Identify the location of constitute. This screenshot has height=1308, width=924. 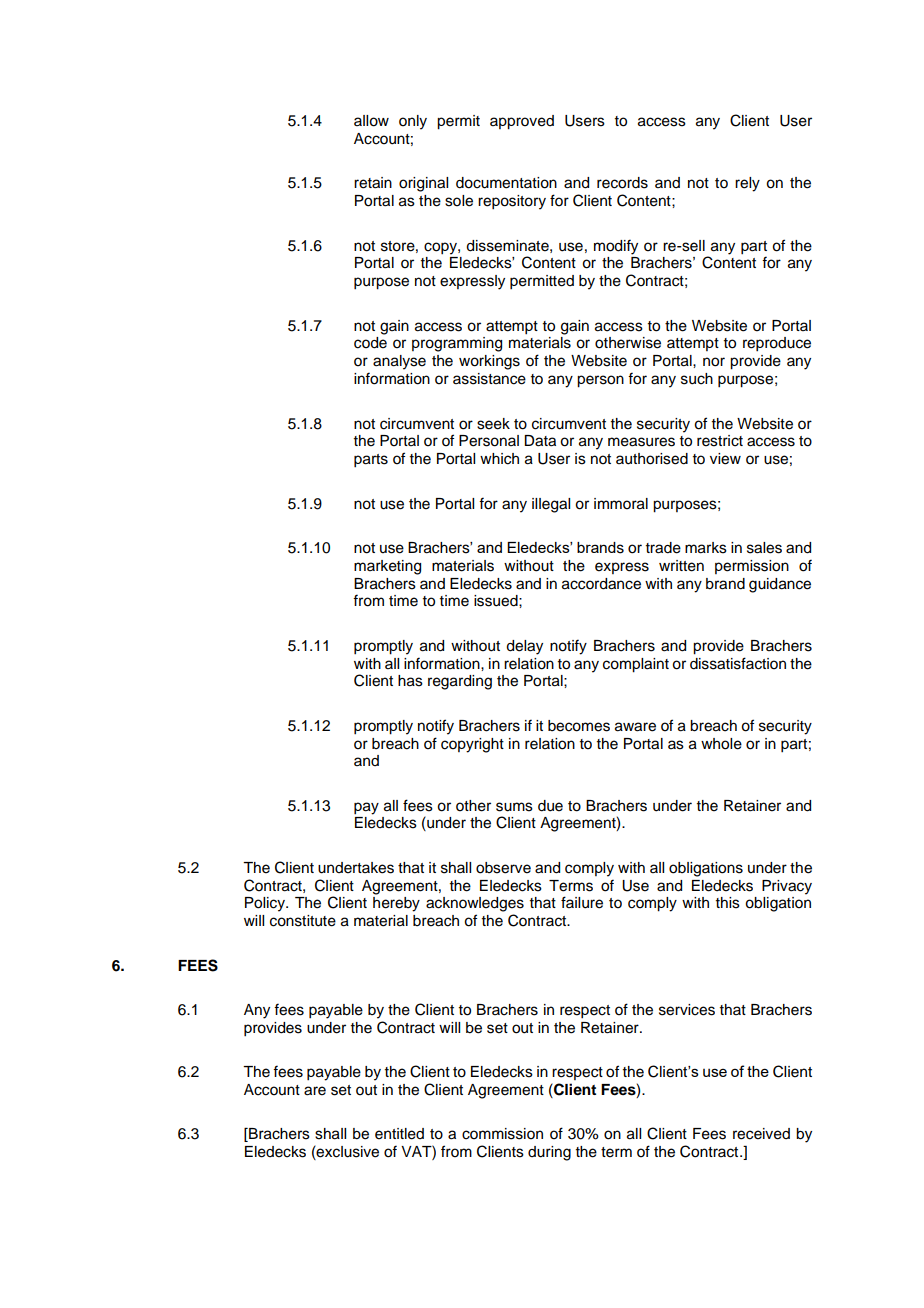
(303, 921).
